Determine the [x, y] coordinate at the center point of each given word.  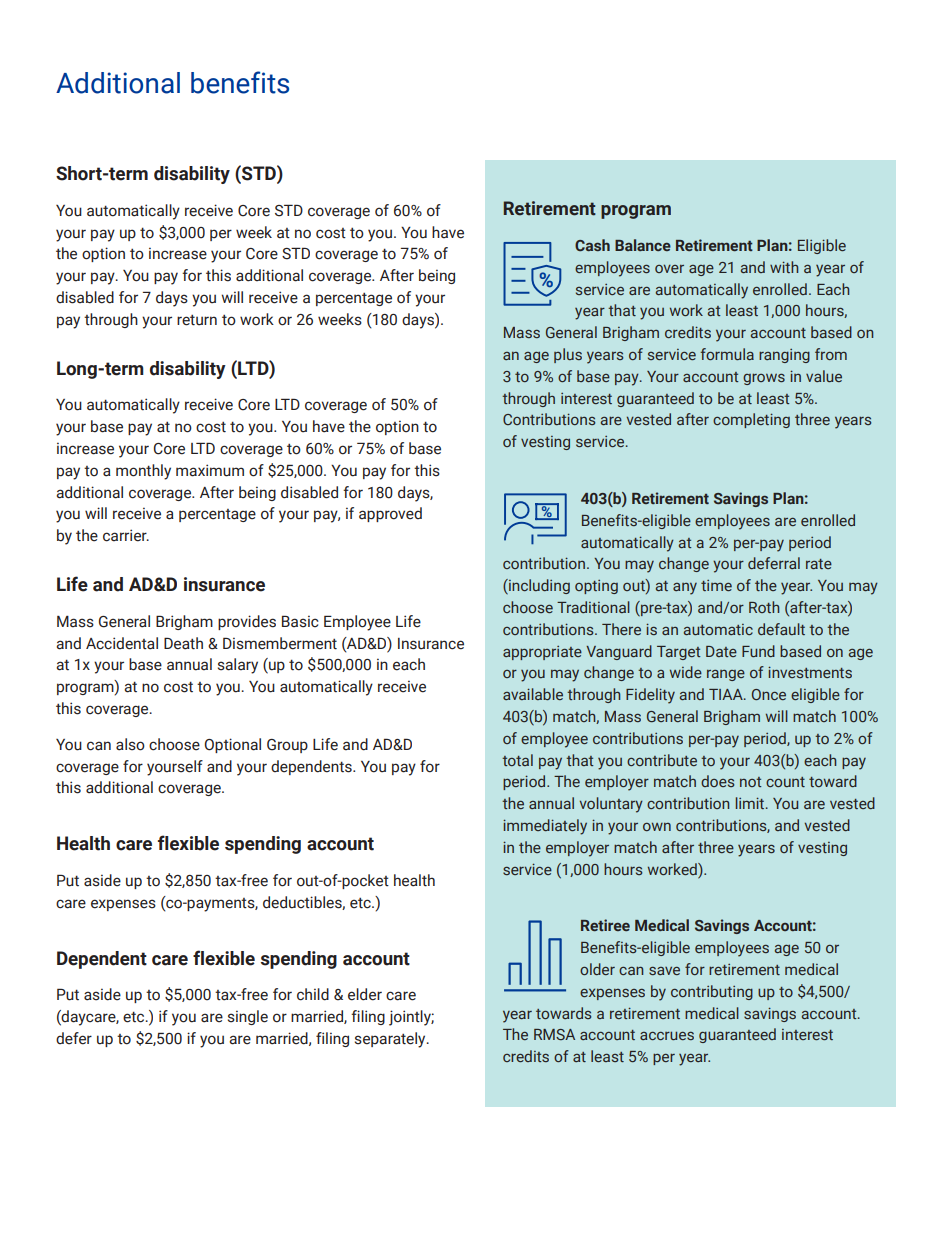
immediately [545, 827]
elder [365, 994]
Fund [758, 651]
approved [390, 514]
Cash [592, 245]
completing [751, 420]
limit [751, 803]
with [784, 267]
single [248, 1017]
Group [287, 746]
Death [183, 643]
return [197, 320]
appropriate [542, 653]
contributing [712, 992]
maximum [210, 470]
